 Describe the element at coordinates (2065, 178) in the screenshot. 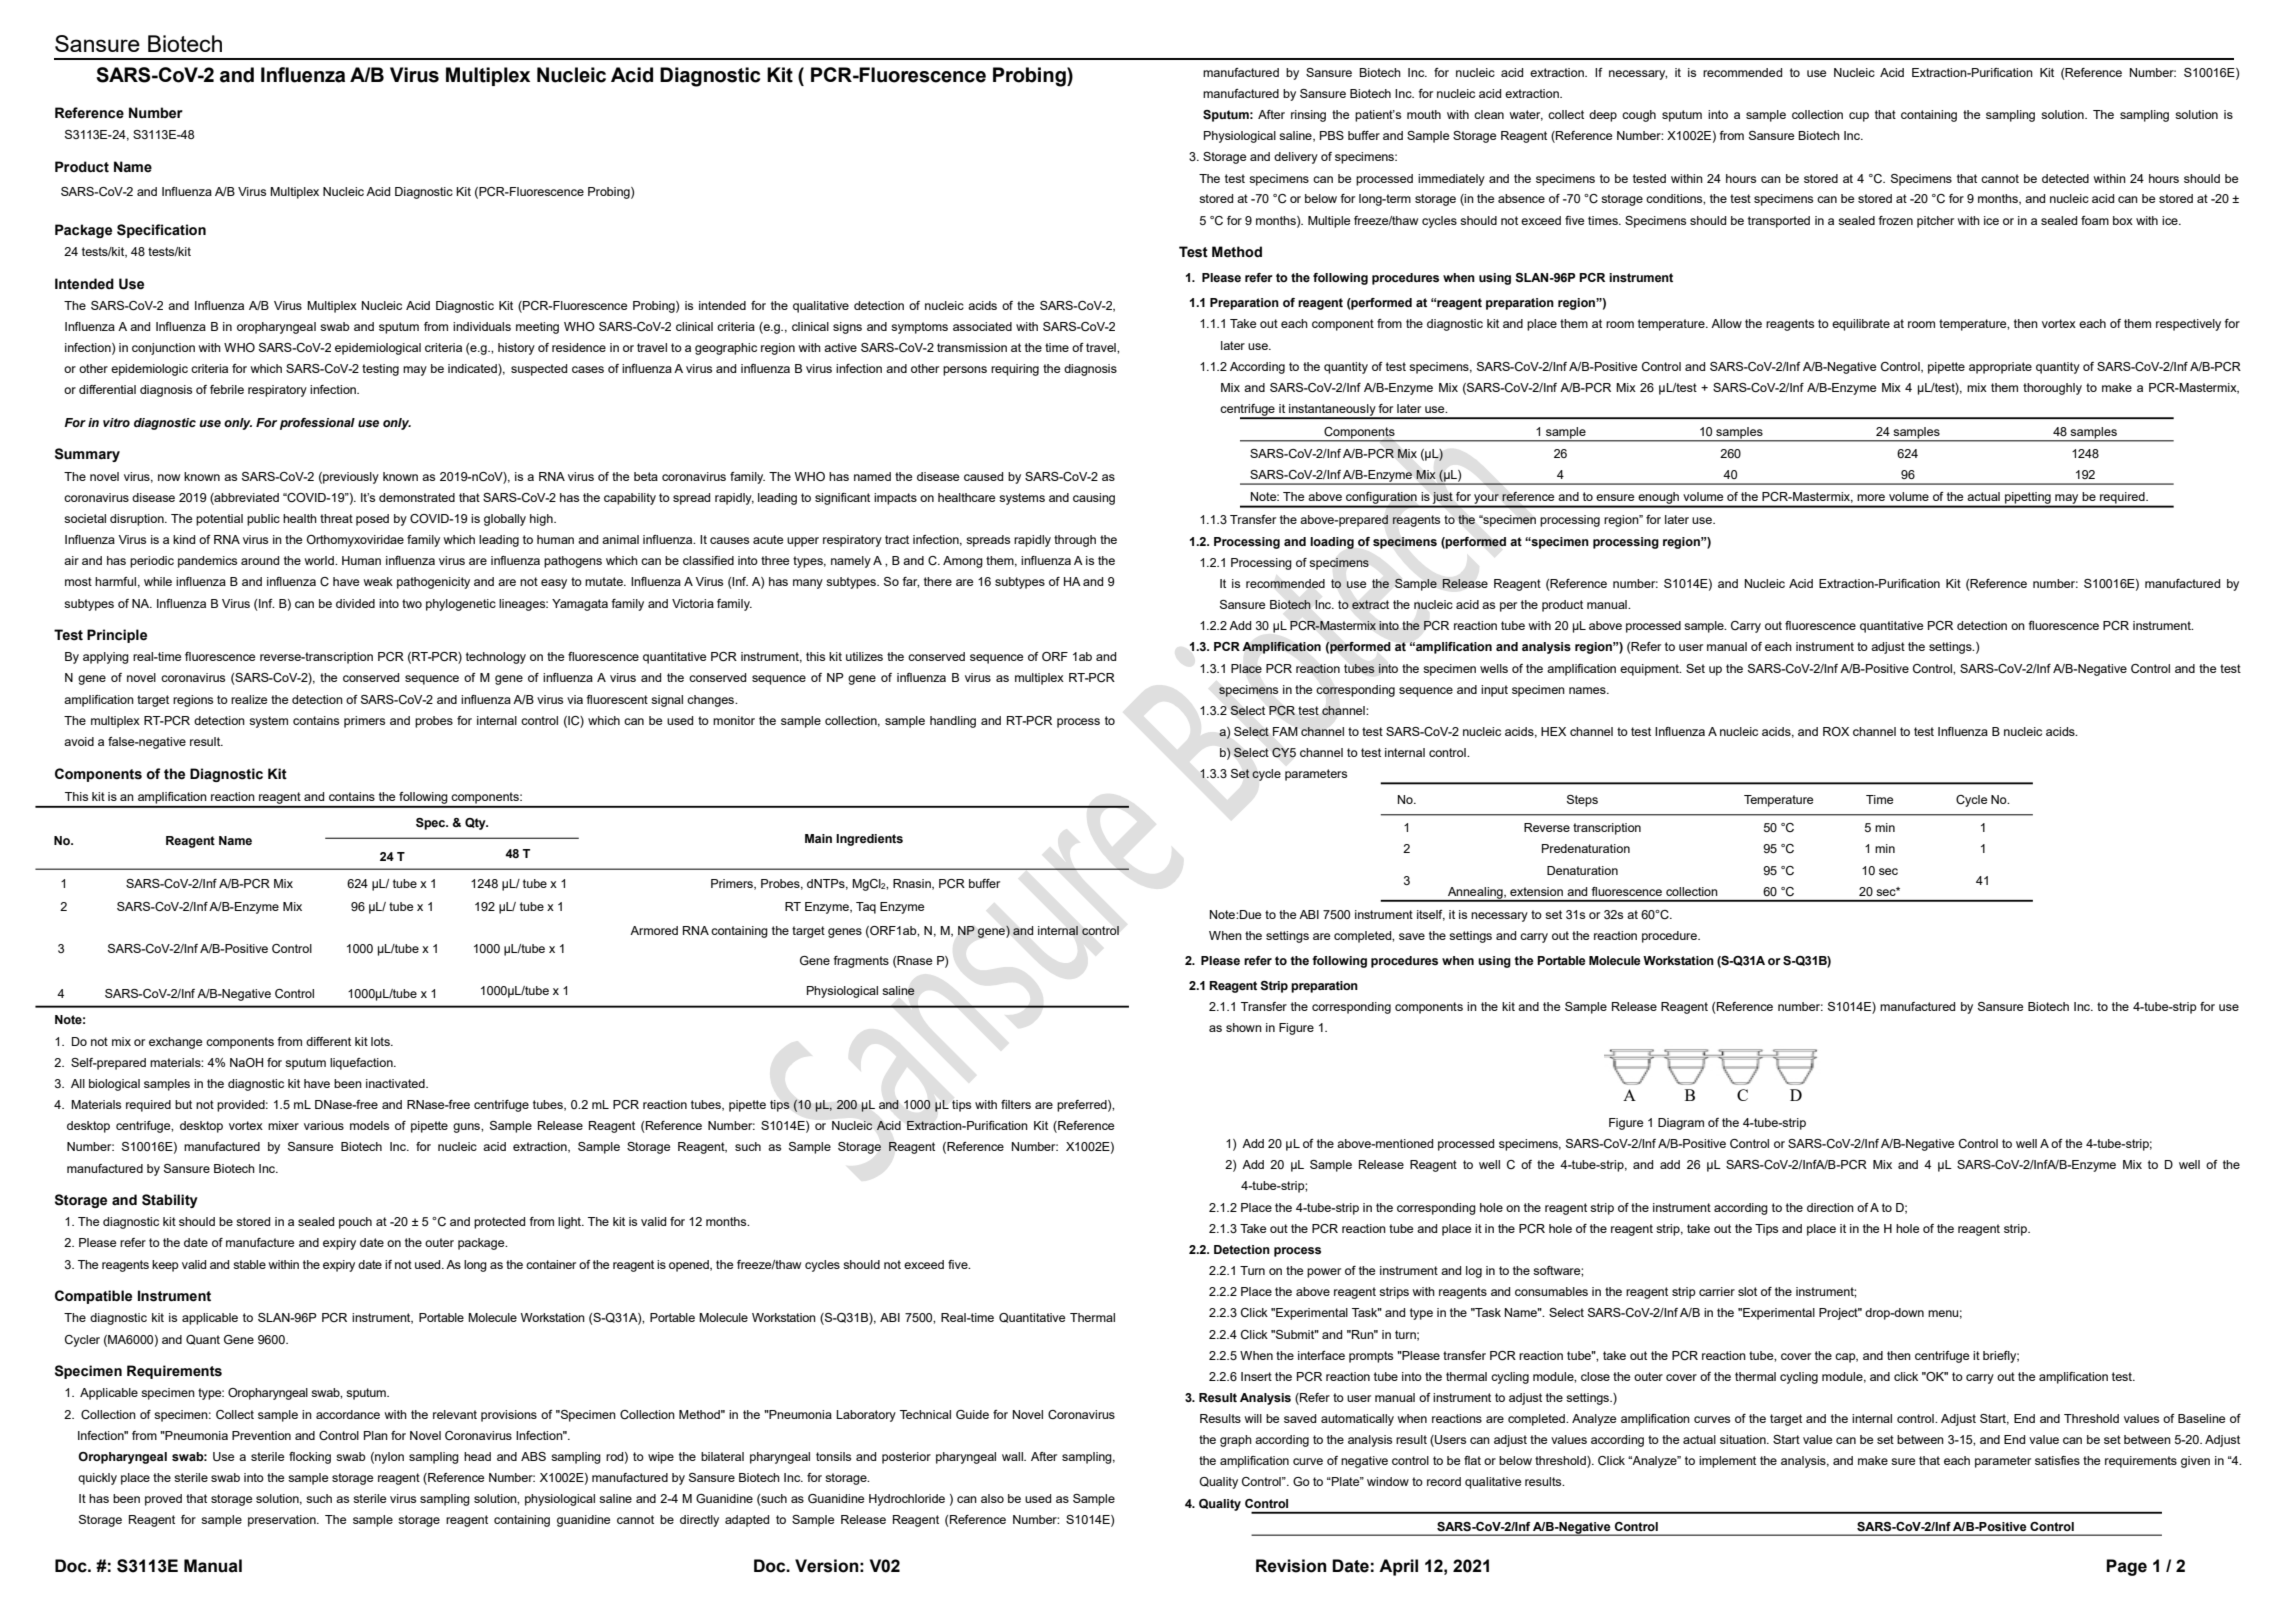

I see `detected` at that location.
